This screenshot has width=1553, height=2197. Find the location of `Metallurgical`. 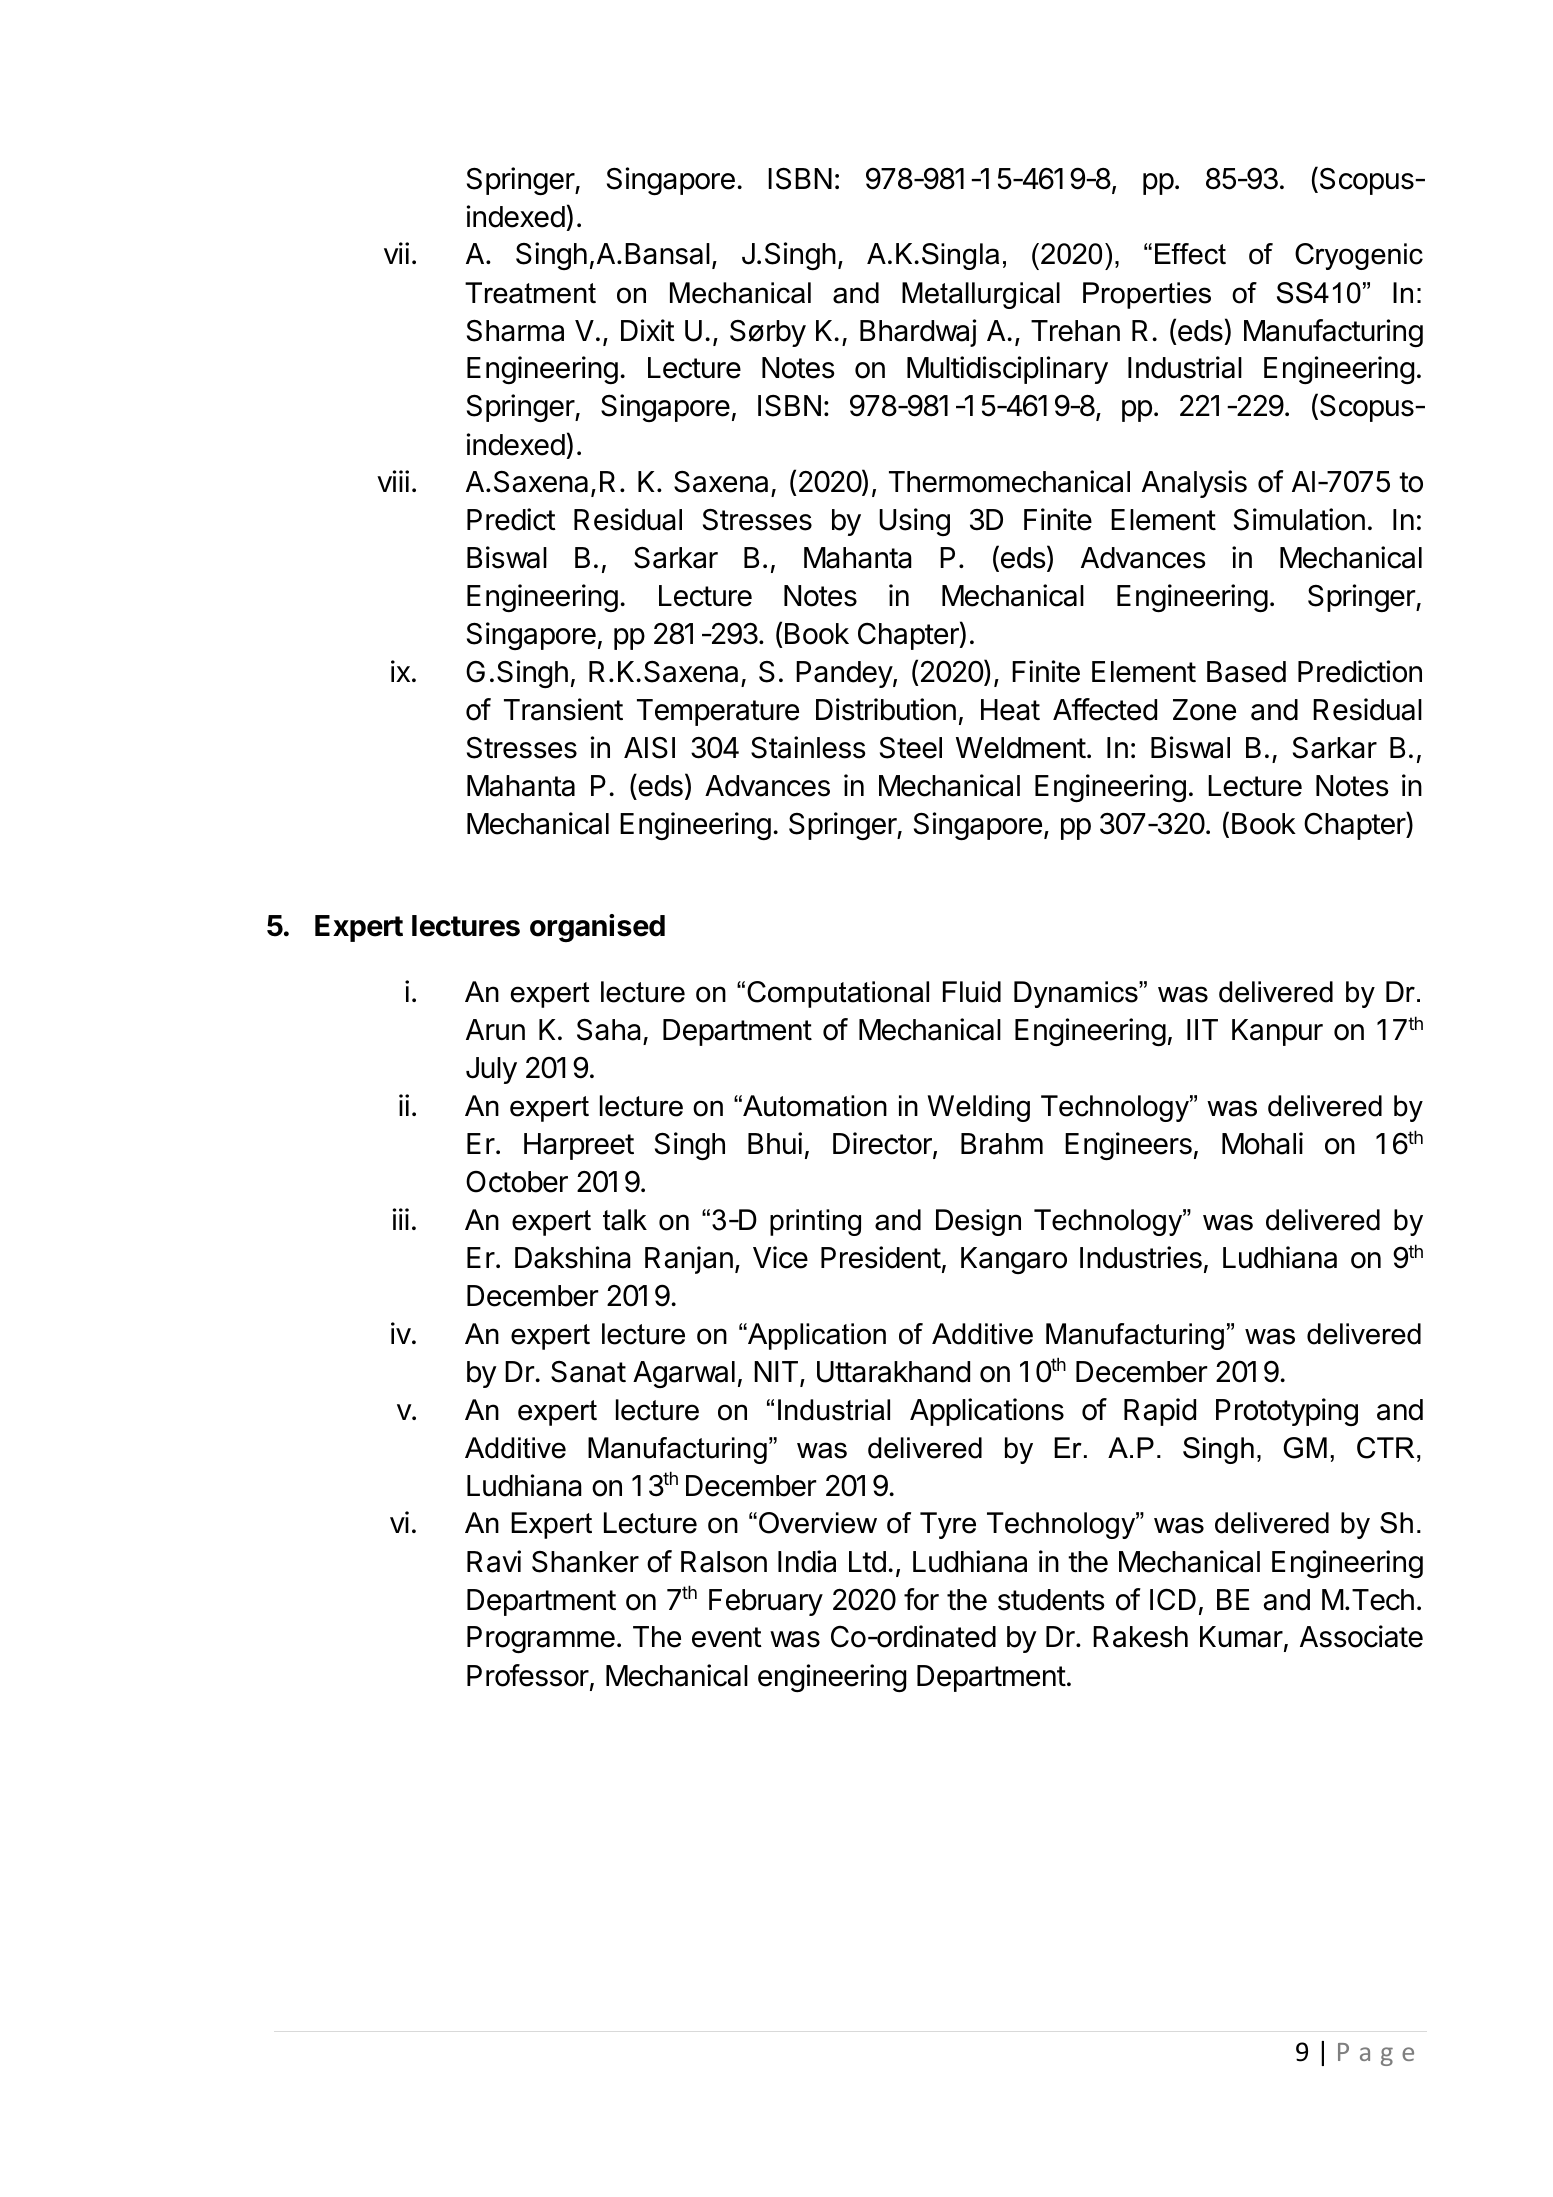

Metallurgical is located at coordinates (981, 295).
